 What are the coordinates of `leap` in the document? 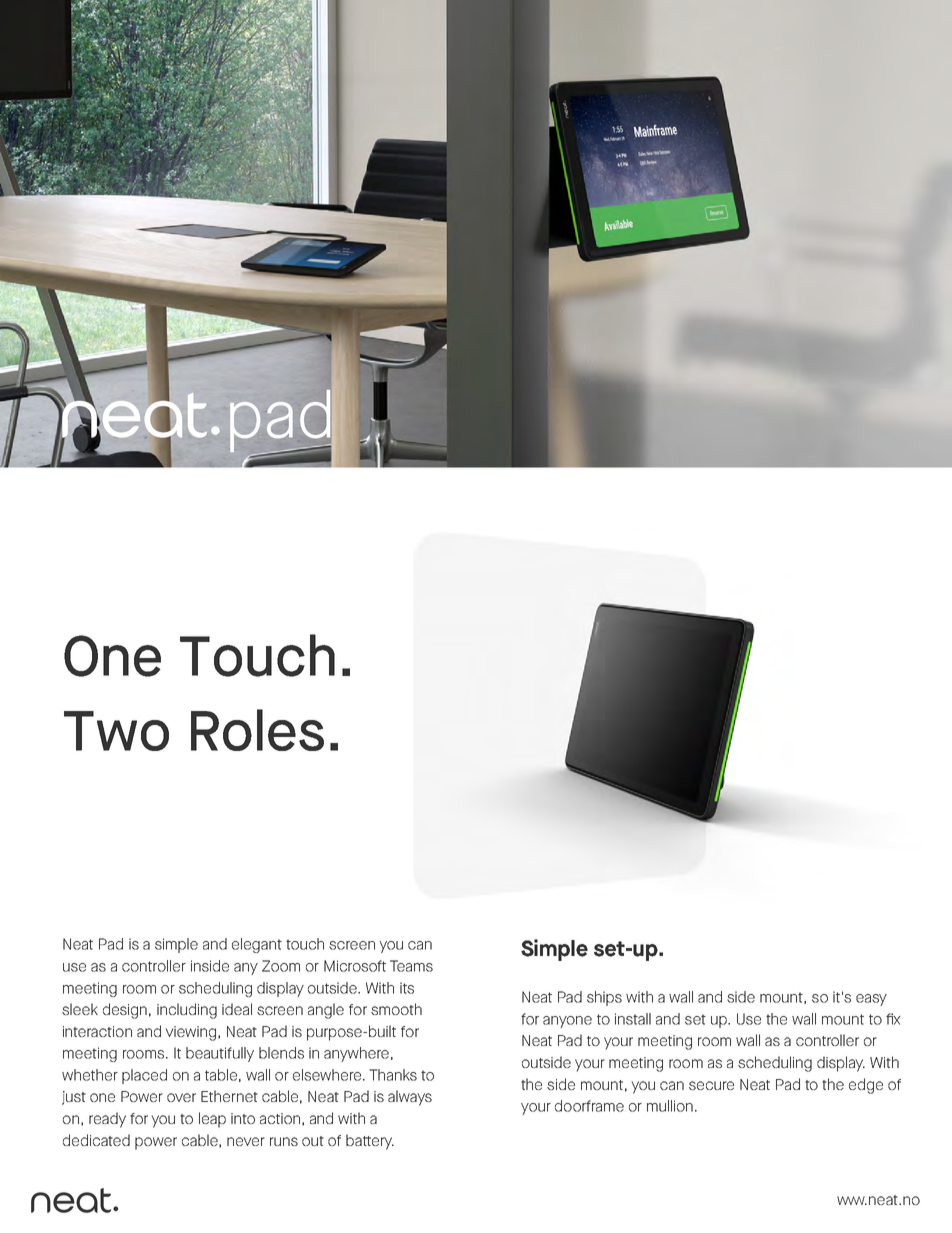 It's located at (212, 1120).
